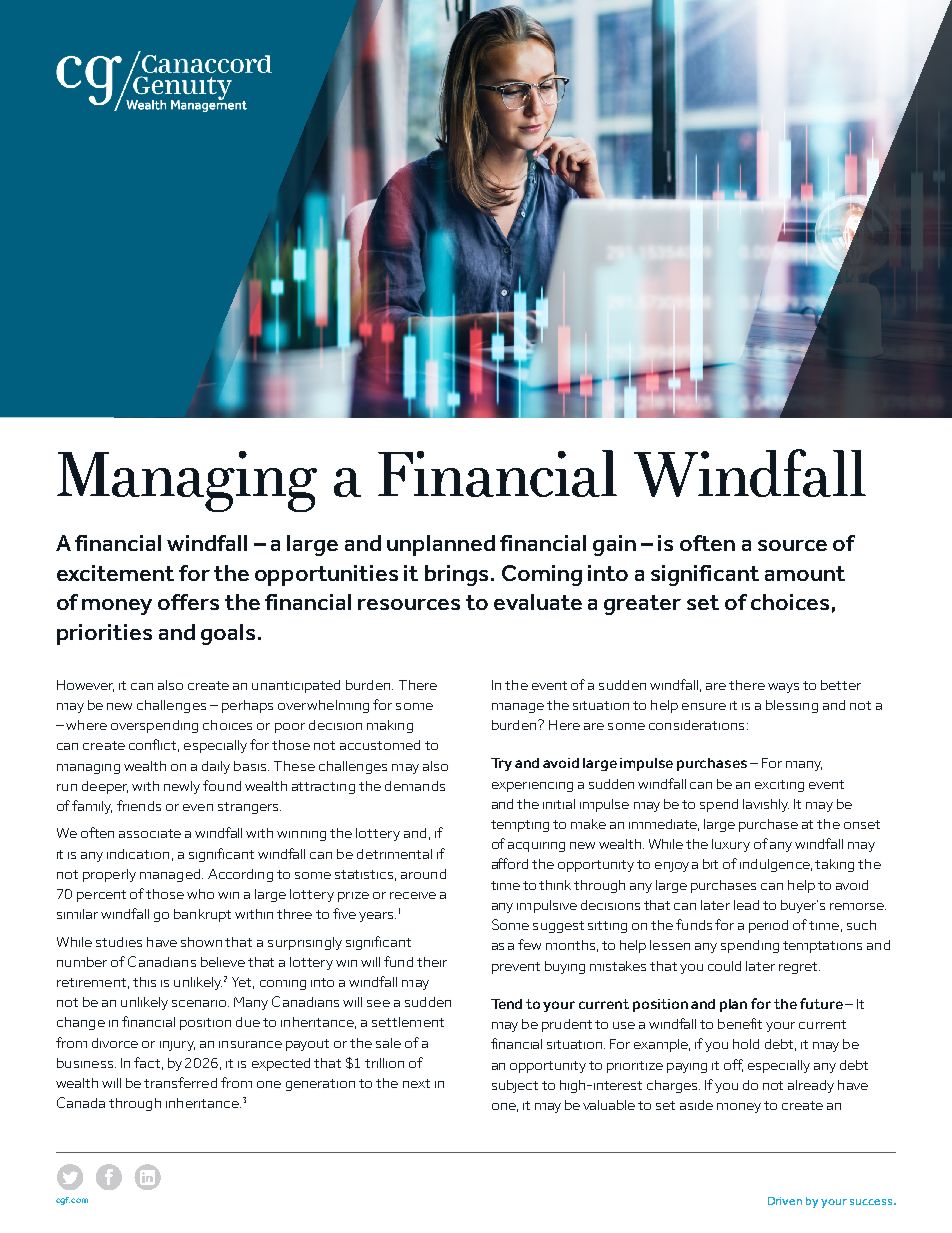 This screenshot has width=952, height=1233. I want to click on exciting, so click(779, 786).
